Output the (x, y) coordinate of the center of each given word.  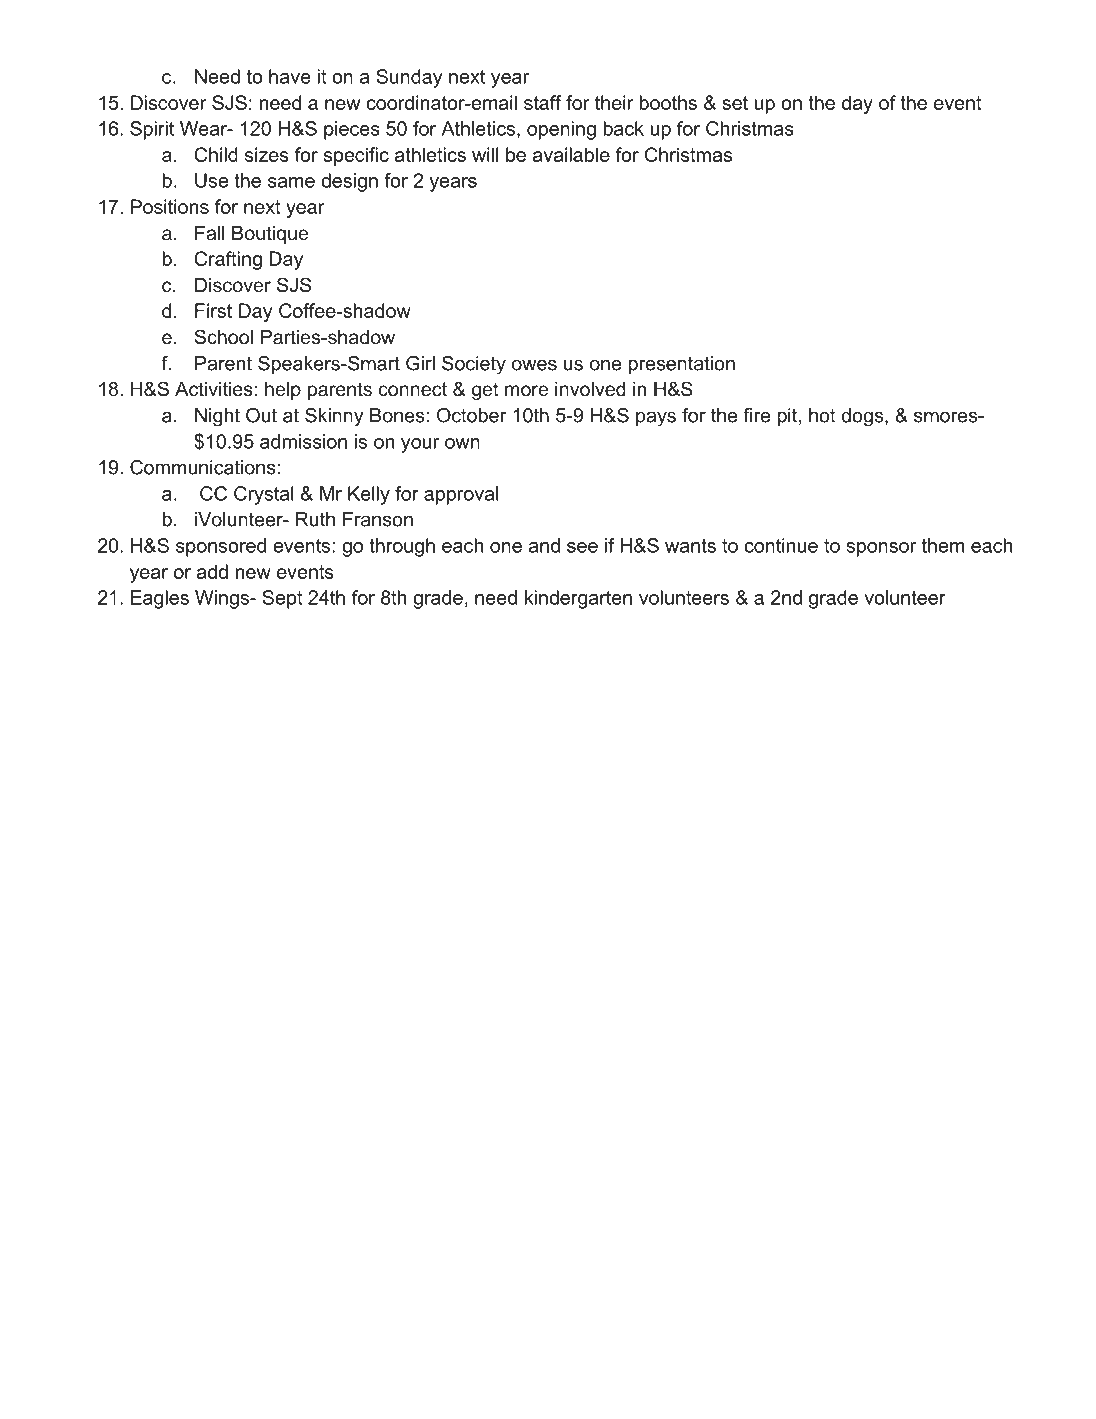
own (462, 443)
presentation (681, 365)
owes (534, 365)
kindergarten (578, 599)
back (623, 128)
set (735, 103)
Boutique (270, 235)
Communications (203, 467)
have (290, 76)
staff (543, 102)
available (571, 154)
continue (781, 545)
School (223, 337)
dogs (862, 417)
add (212, 571)
